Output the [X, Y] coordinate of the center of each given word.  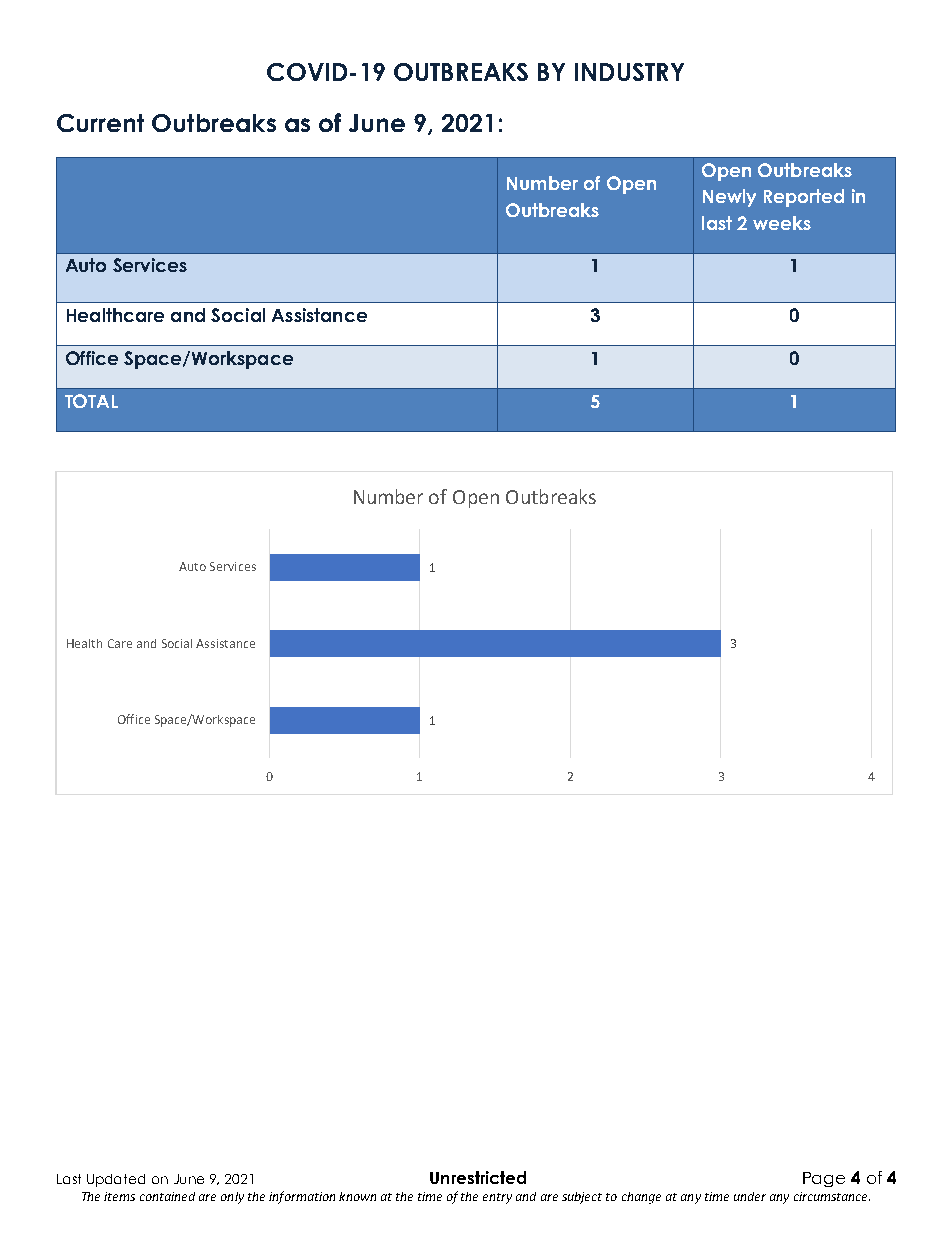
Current [100, 123]
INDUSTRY [629, 72]
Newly [729, 198]
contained [167, 1196]
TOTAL [91, 401]
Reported [804, 198]
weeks [782, 223]
